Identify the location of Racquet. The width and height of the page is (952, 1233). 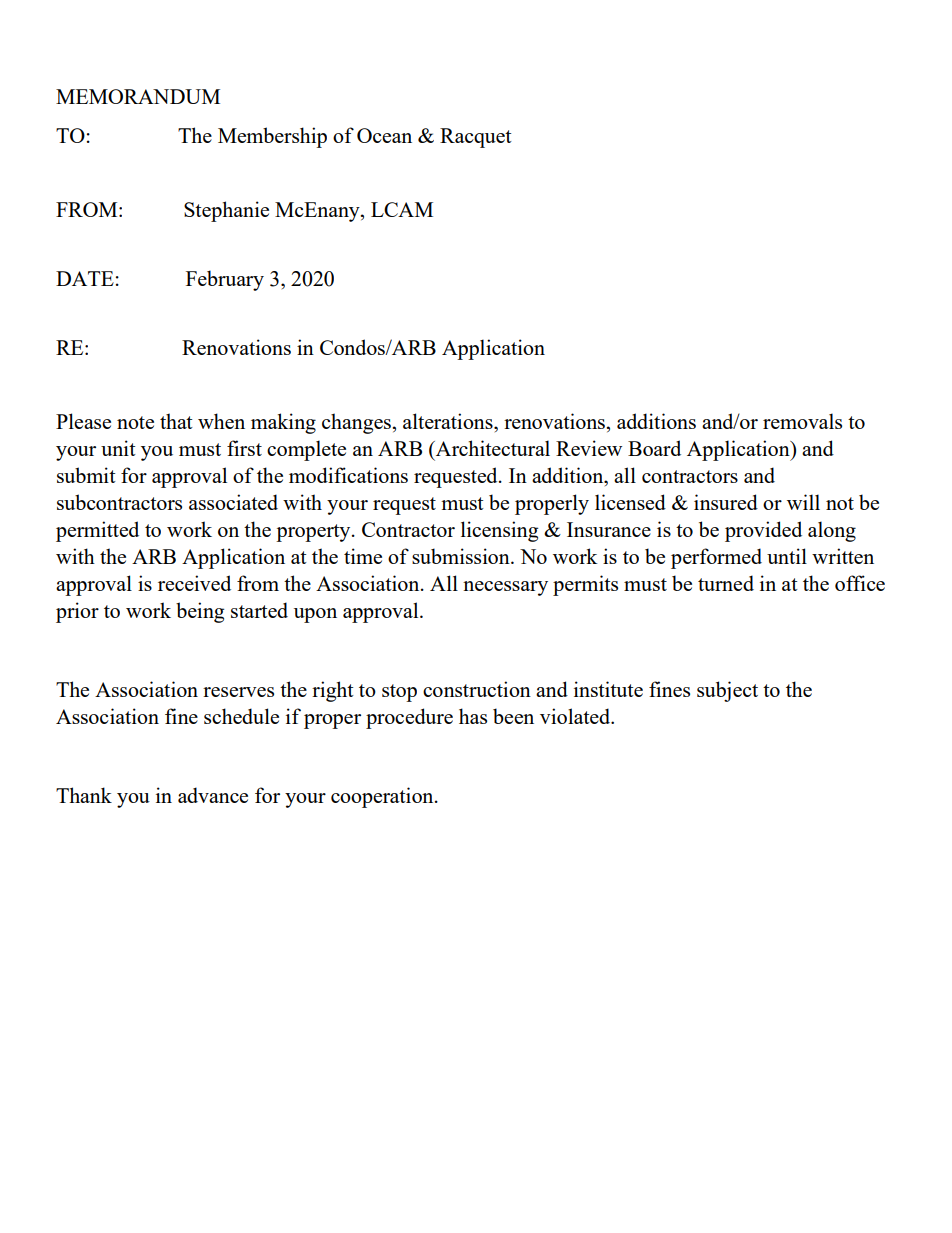
(476, 138).
